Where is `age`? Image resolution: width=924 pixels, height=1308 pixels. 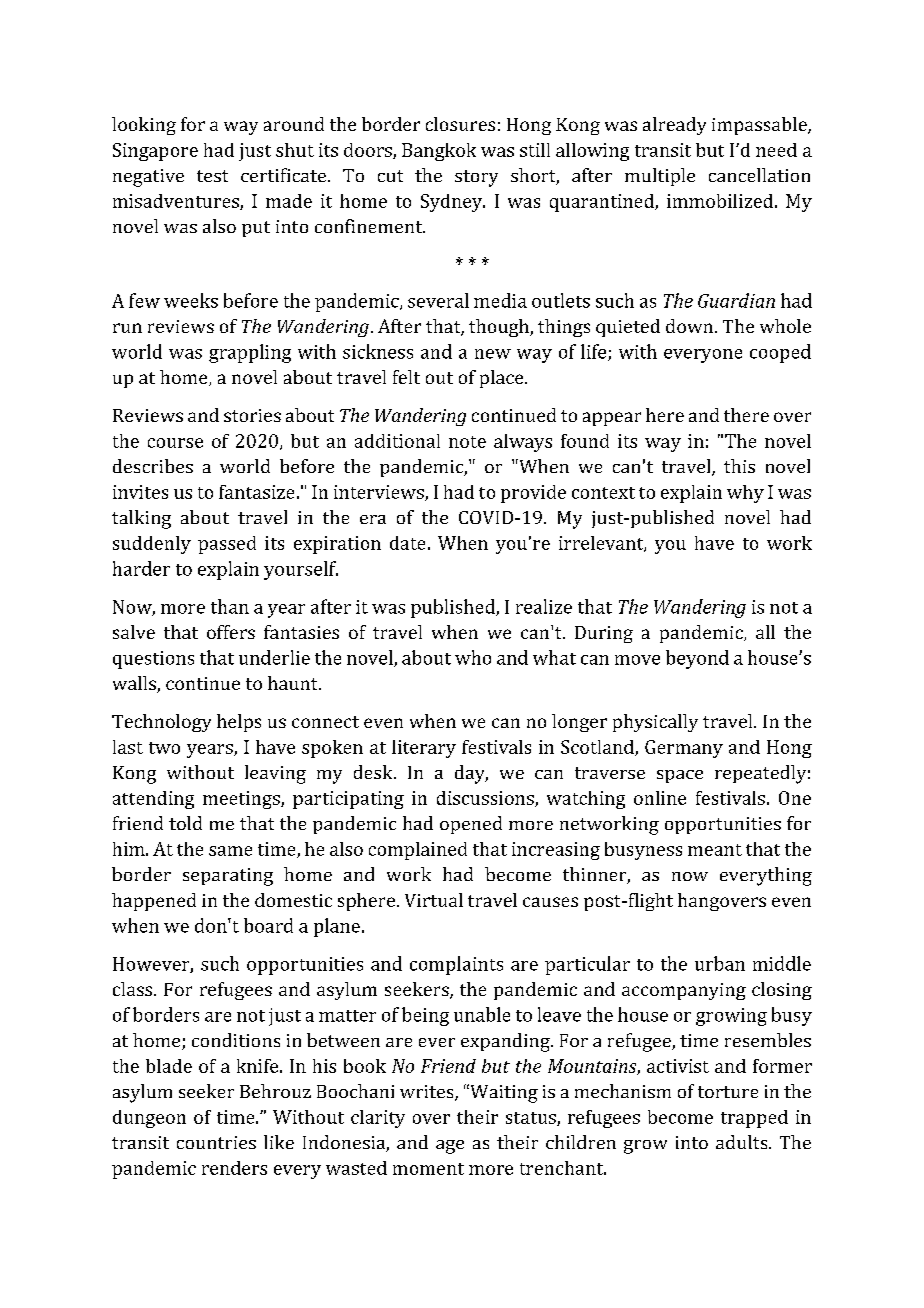 age is located at coordinates (450, 1147).
